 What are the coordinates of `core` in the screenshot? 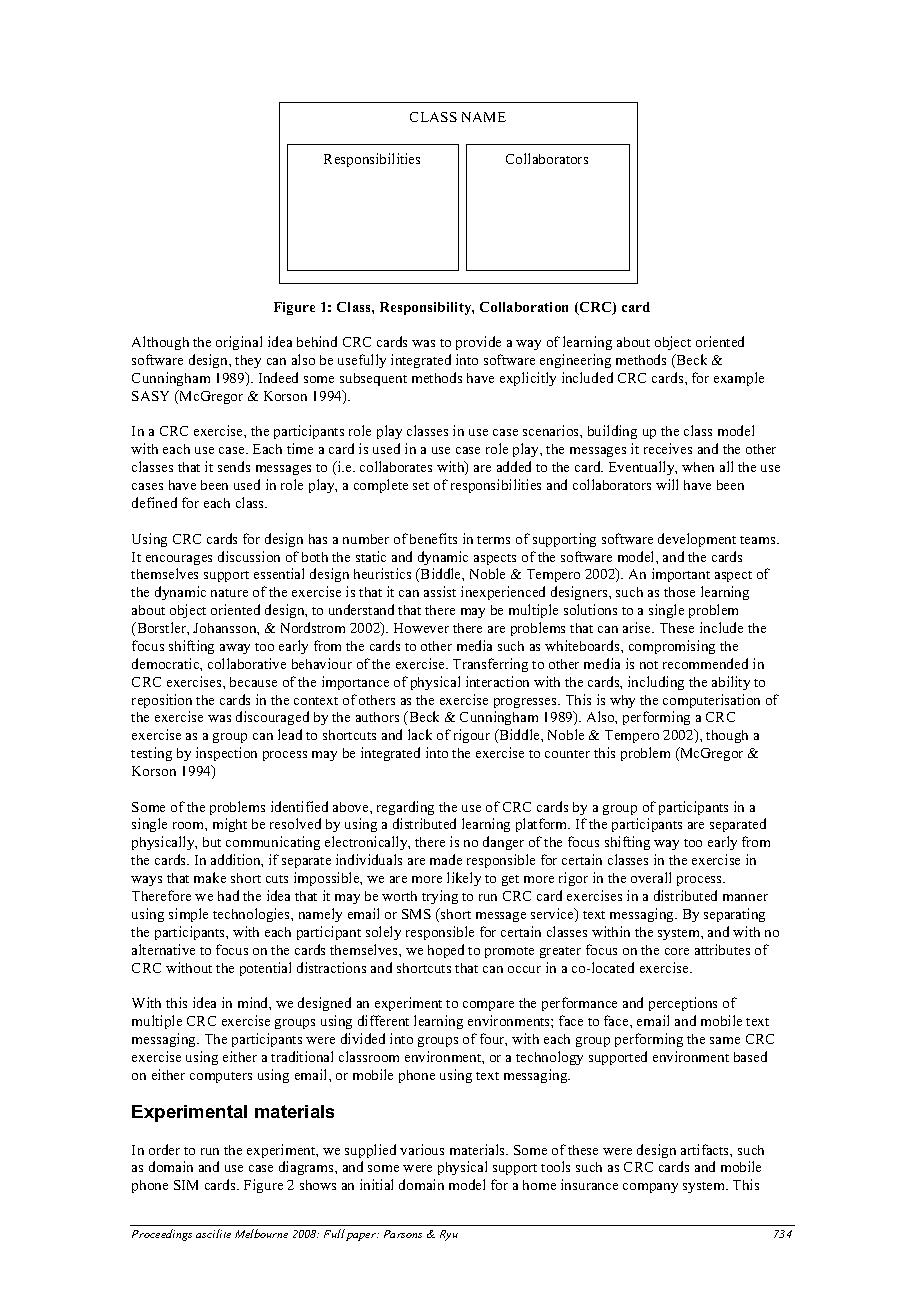 It's located at (677, 951).
